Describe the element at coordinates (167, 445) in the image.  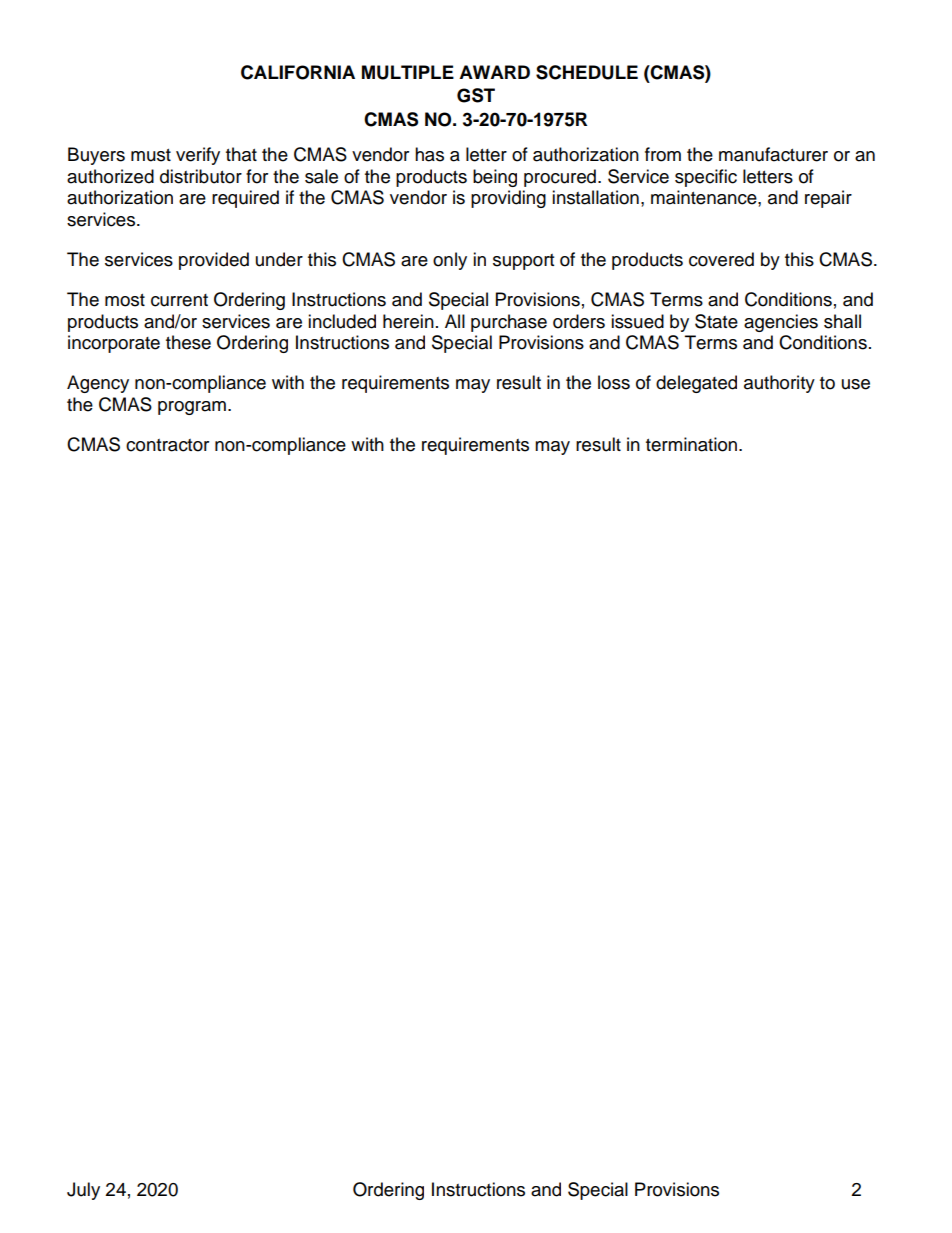
I see `contractor` at that location.
